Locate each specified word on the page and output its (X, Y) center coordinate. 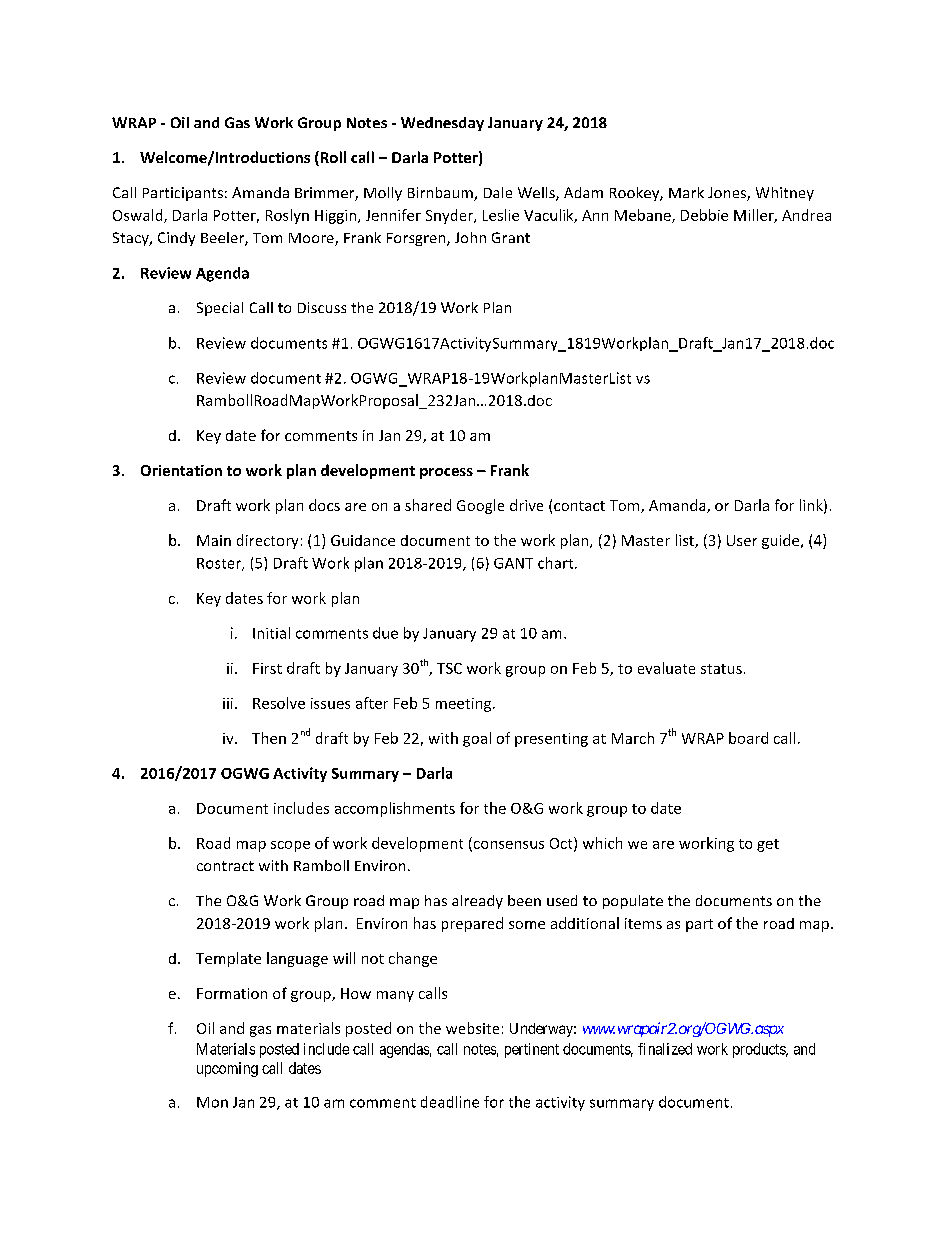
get (768, 845)
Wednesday (442, 124)
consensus (507, 846)
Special (220, 309)
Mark (686, 192)
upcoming (227, 1069)
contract (225, 866)
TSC (449, 668)
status (721, 669)
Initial (271, 633)
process (446, 473)
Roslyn (287, 216)
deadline (450, 1102)
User (742, 540)
